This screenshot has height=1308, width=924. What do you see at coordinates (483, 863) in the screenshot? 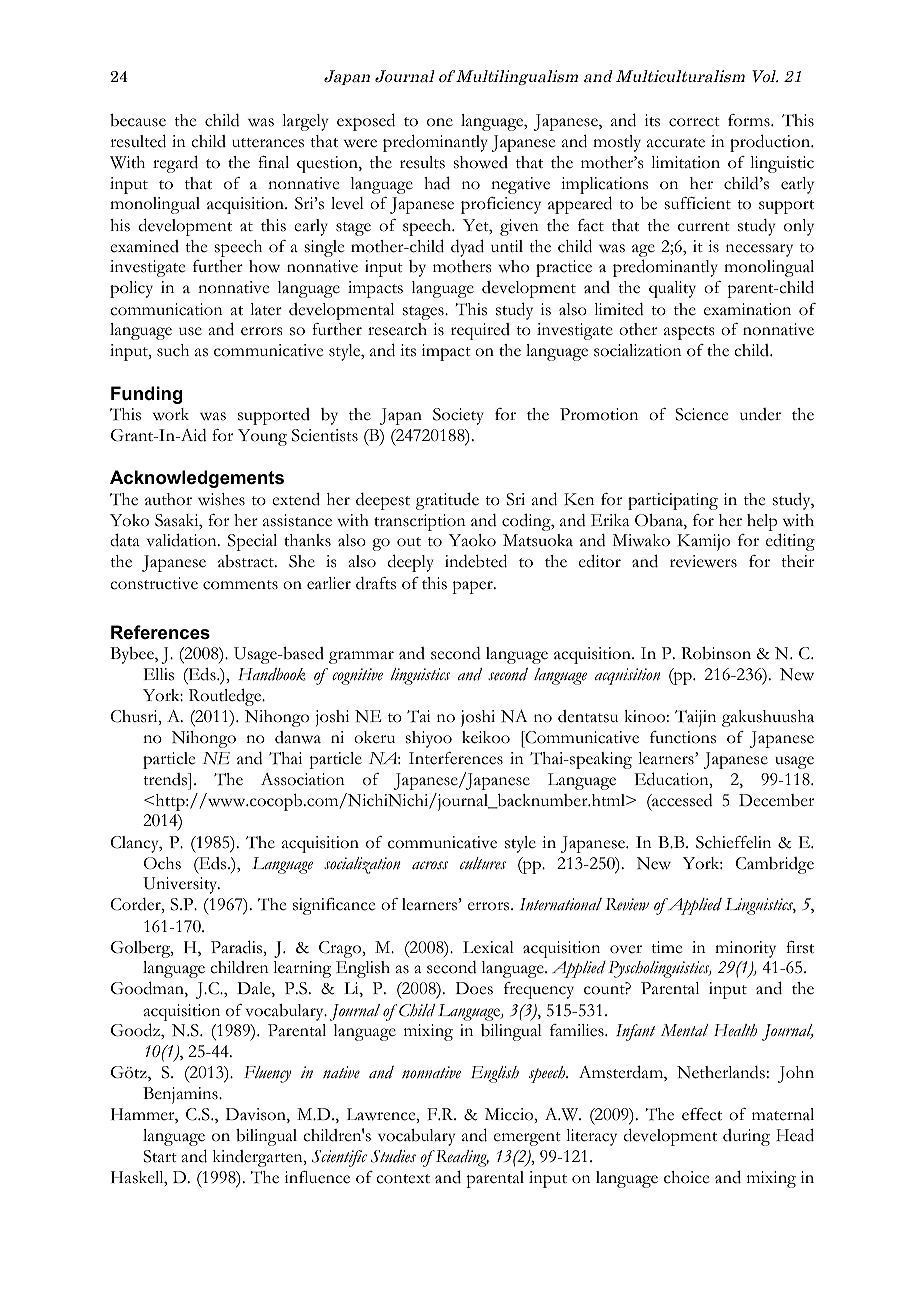
I see `cultures` at bounding box center [483, 863].
